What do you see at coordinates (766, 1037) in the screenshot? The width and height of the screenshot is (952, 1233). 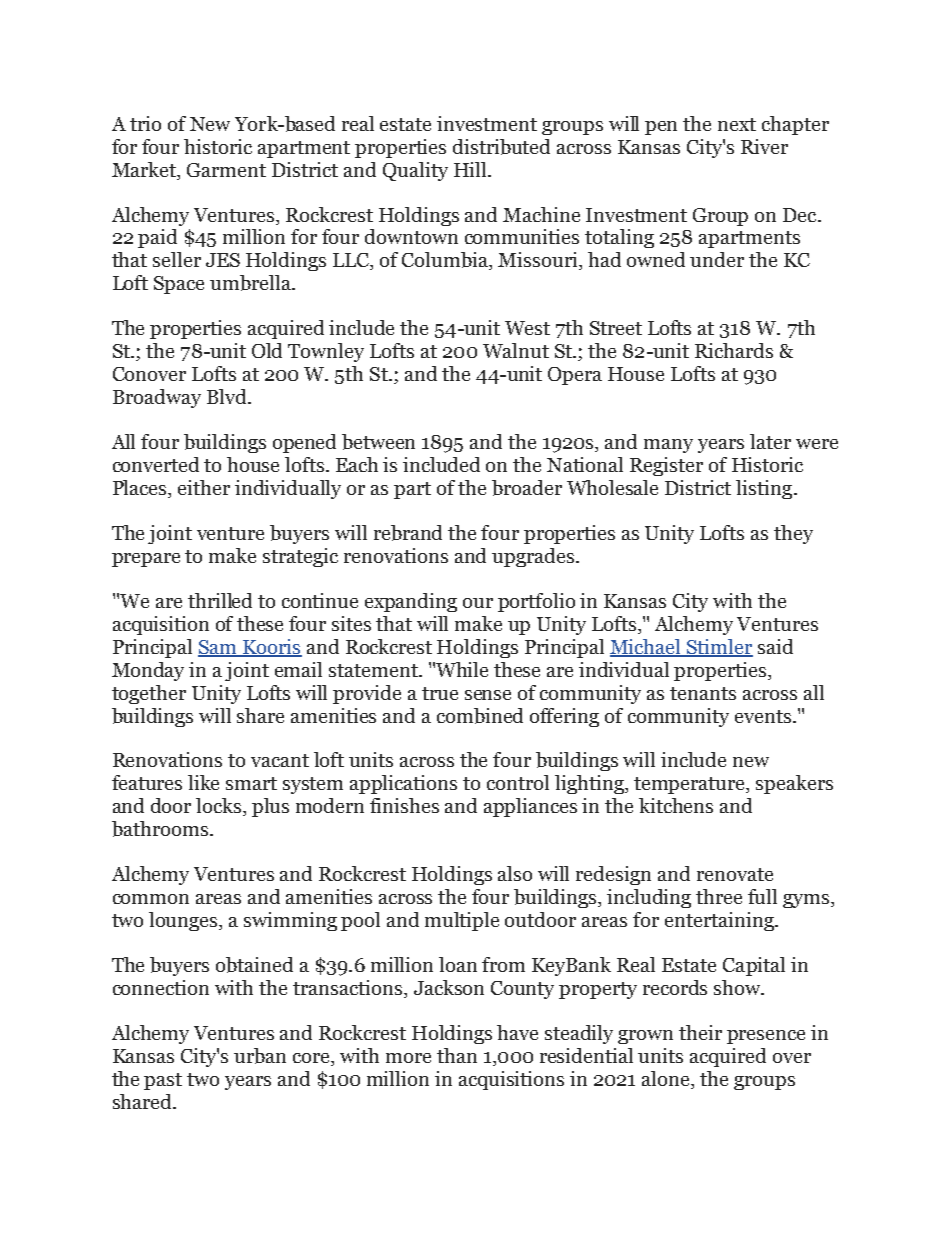 I see `presence` at bounding box center [766, 1037].
